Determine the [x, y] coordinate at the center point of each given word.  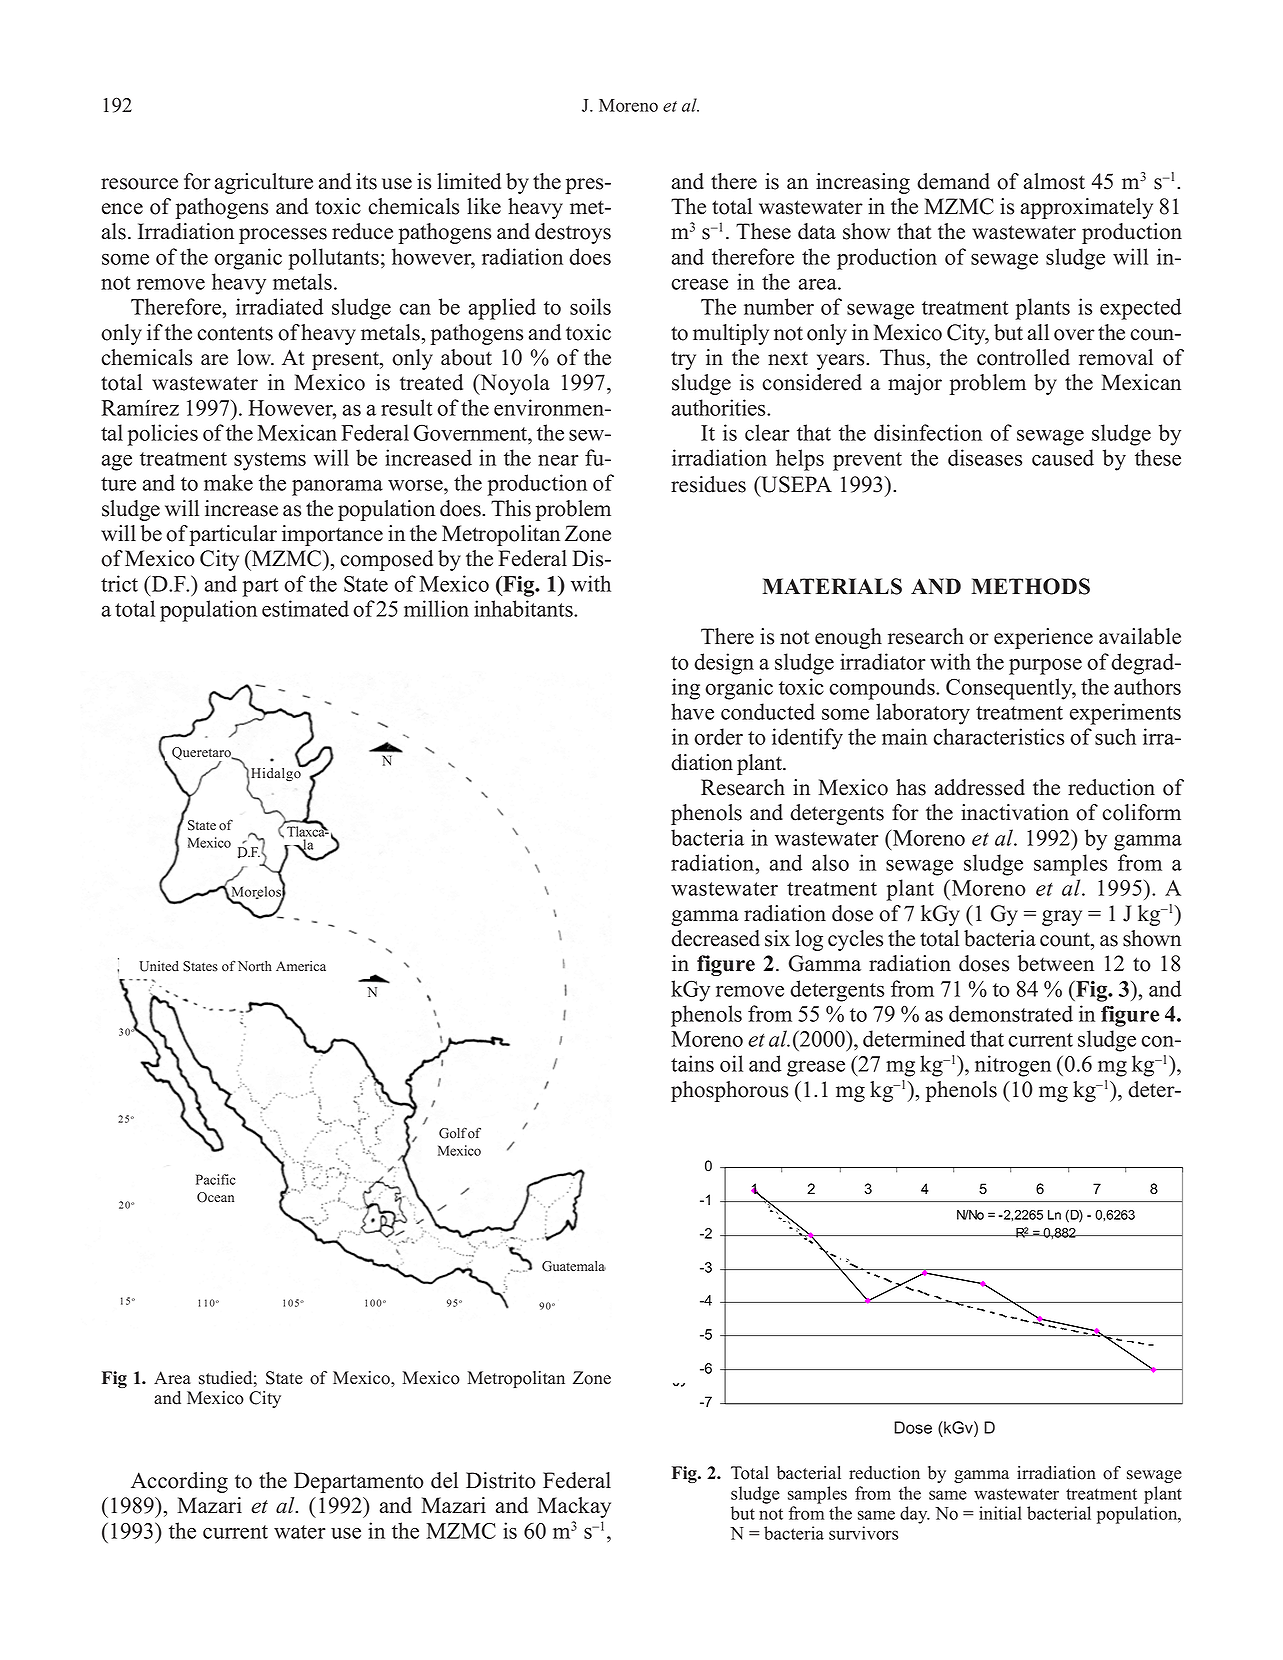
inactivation [1015, 812]
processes [283, 236]
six [777, 938]
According [179, 1482]
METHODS [1031, 586]
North [255, 966]
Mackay [574, 1507]
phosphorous [729, 1091]
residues [708, 484]
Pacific [216, 1179]
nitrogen [1013, 1066]
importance [332, 535]
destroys [573, 233]
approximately [1087, 208]
